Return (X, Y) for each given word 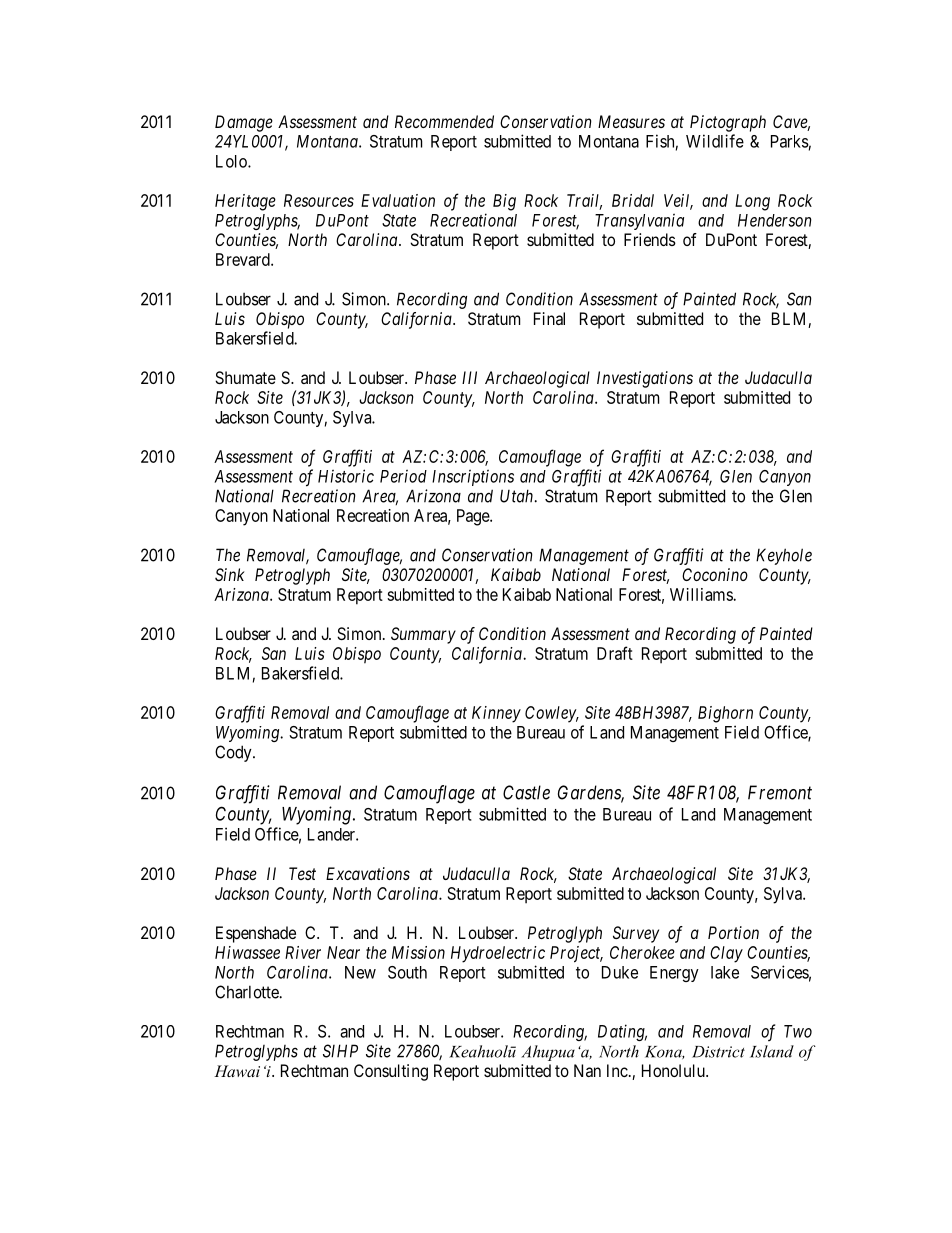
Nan (587, 1070)
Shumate (245, 377)
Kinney (496, 714)
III (469, 377)
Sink (230, 574)
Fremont (780, 792)
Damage (244, 123)
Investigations (645, 379)
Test (302, 873)
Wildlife (715, 141)
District (718, 1052)
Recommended (444, 121)
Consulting (391, 1072)
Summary (423, 635)
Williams (702, 594)
